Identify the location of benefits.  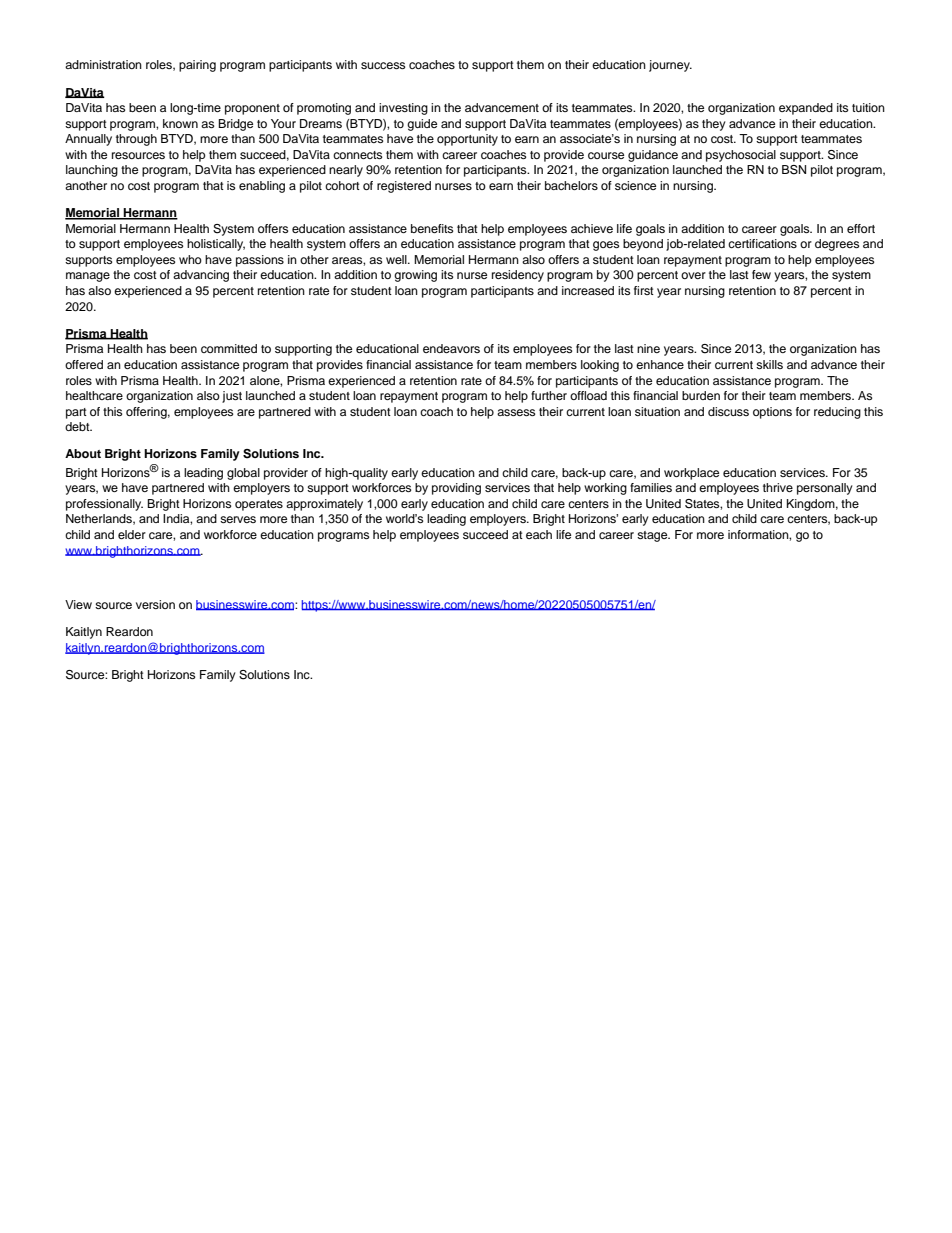
(432, 228).
